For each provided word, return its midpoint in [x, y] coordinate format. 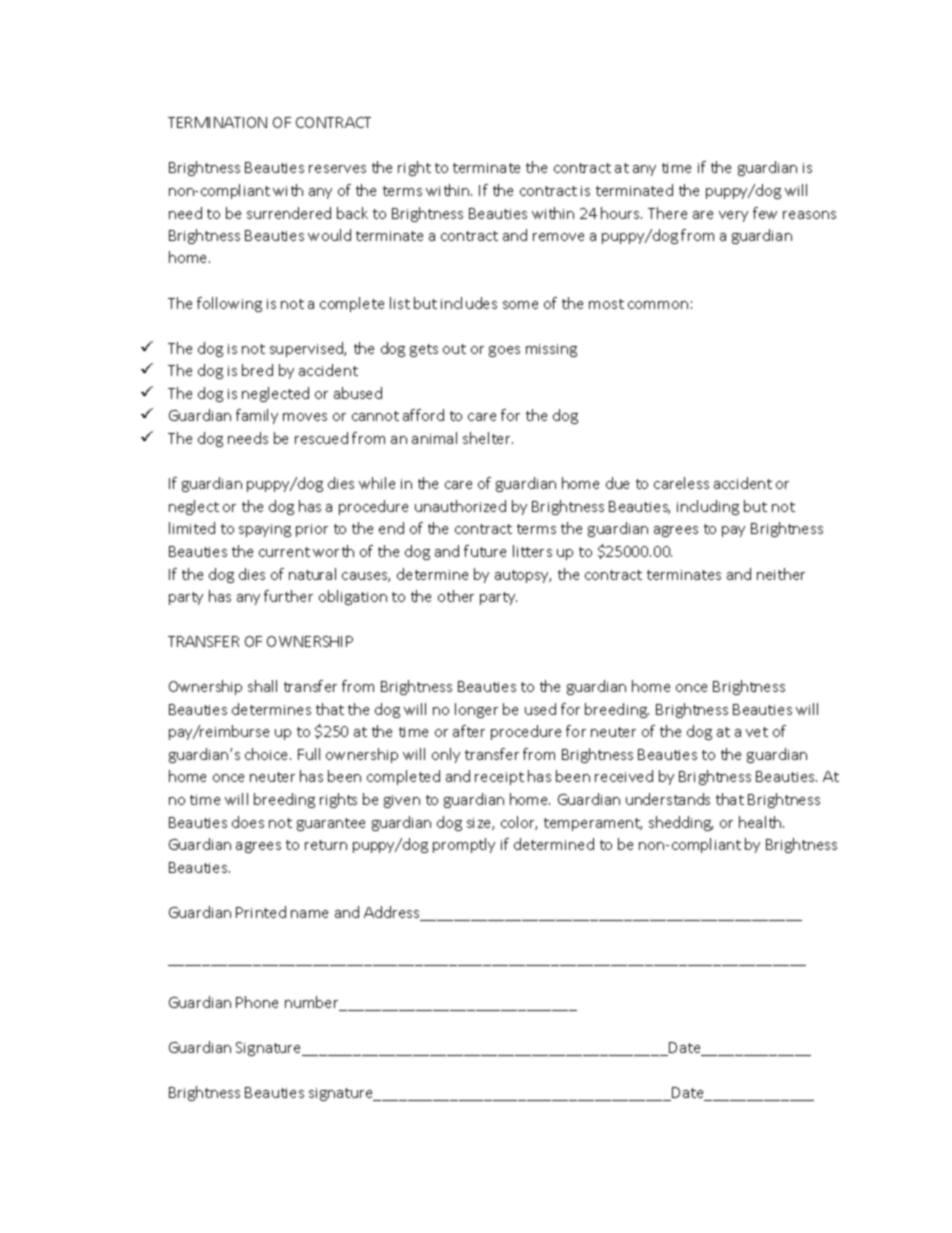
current [284, 552]
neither [781, 574]
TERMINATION [217, 122]
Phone [257, 1002]
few [765, 213]
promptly [464, 845]
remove [558, 237]
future [485, 551]
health [761, 822]
